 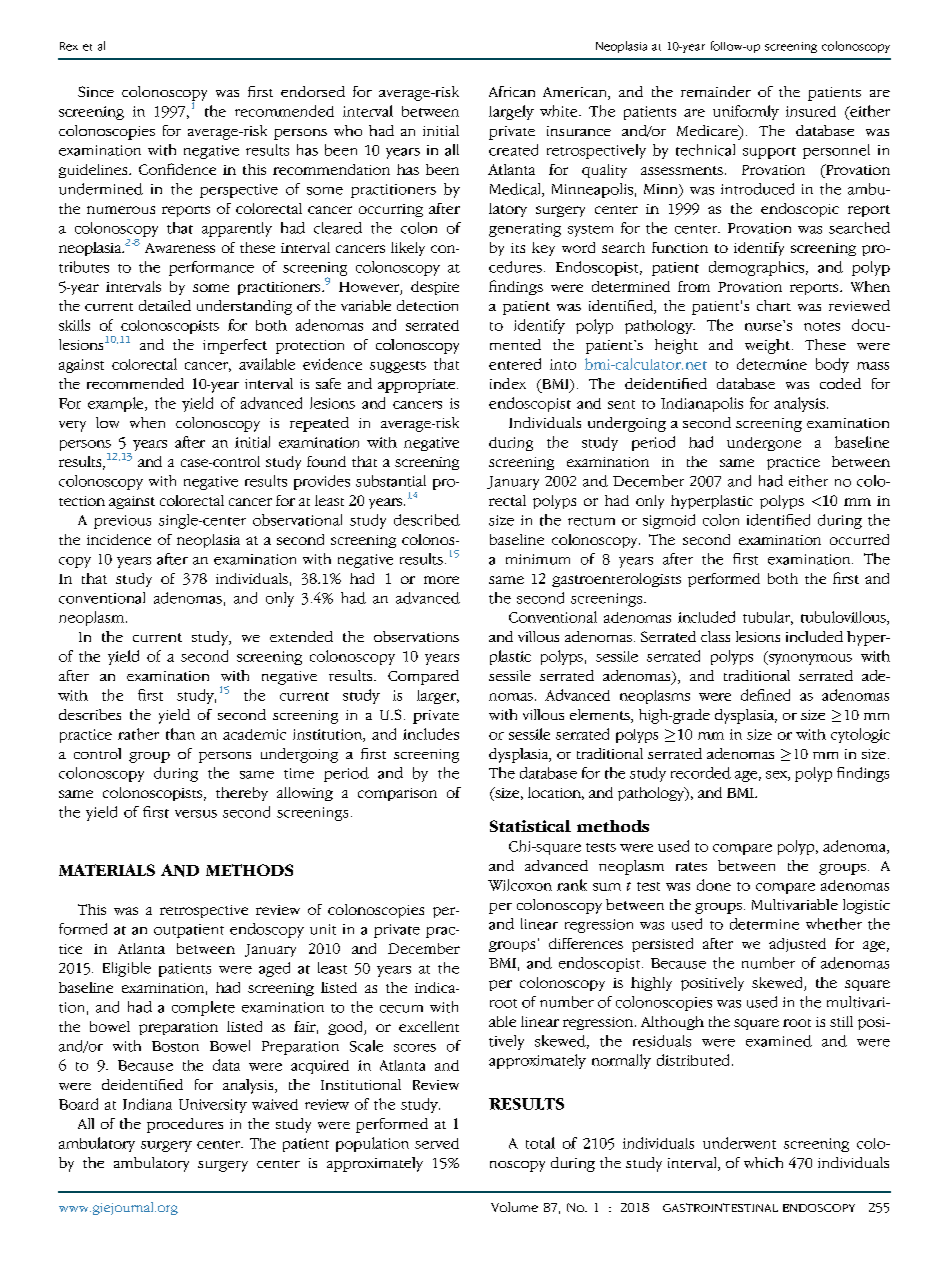 I want to click on undergone, so click(x=764, y=444).
